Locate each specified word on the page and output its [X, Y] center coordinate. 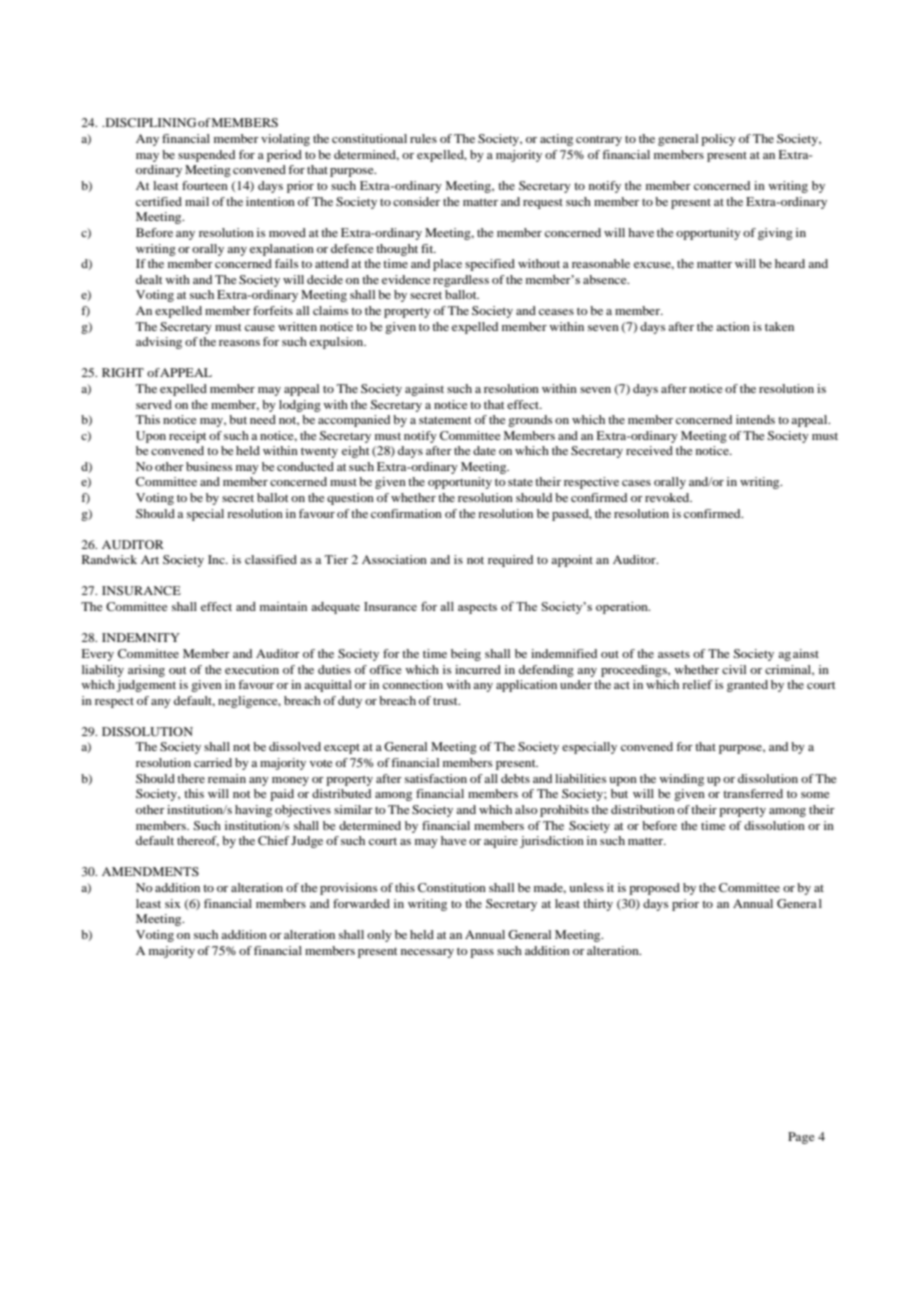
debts [515, 778]
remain [227, 778]
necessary [427, 953]
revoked [668, 497]
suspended [206, 156]
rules [423, 138]
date [484, 450]
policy [718, 140]
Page [801, 1138]
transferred [753, 793]
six [173, 903]
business [209, 466]
